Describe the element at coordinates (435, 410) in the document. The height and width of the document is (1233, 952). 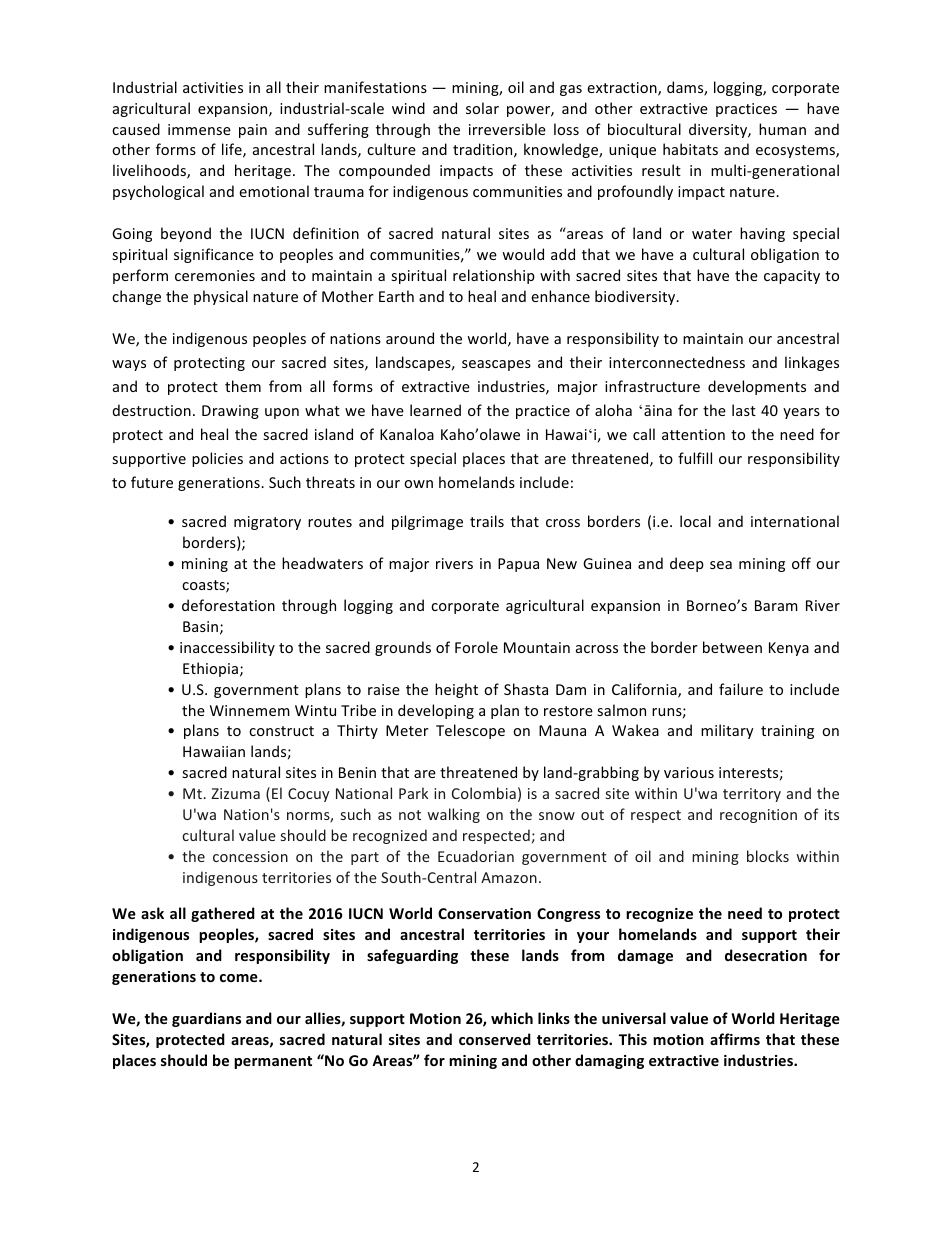
I see `learned` at that location.
